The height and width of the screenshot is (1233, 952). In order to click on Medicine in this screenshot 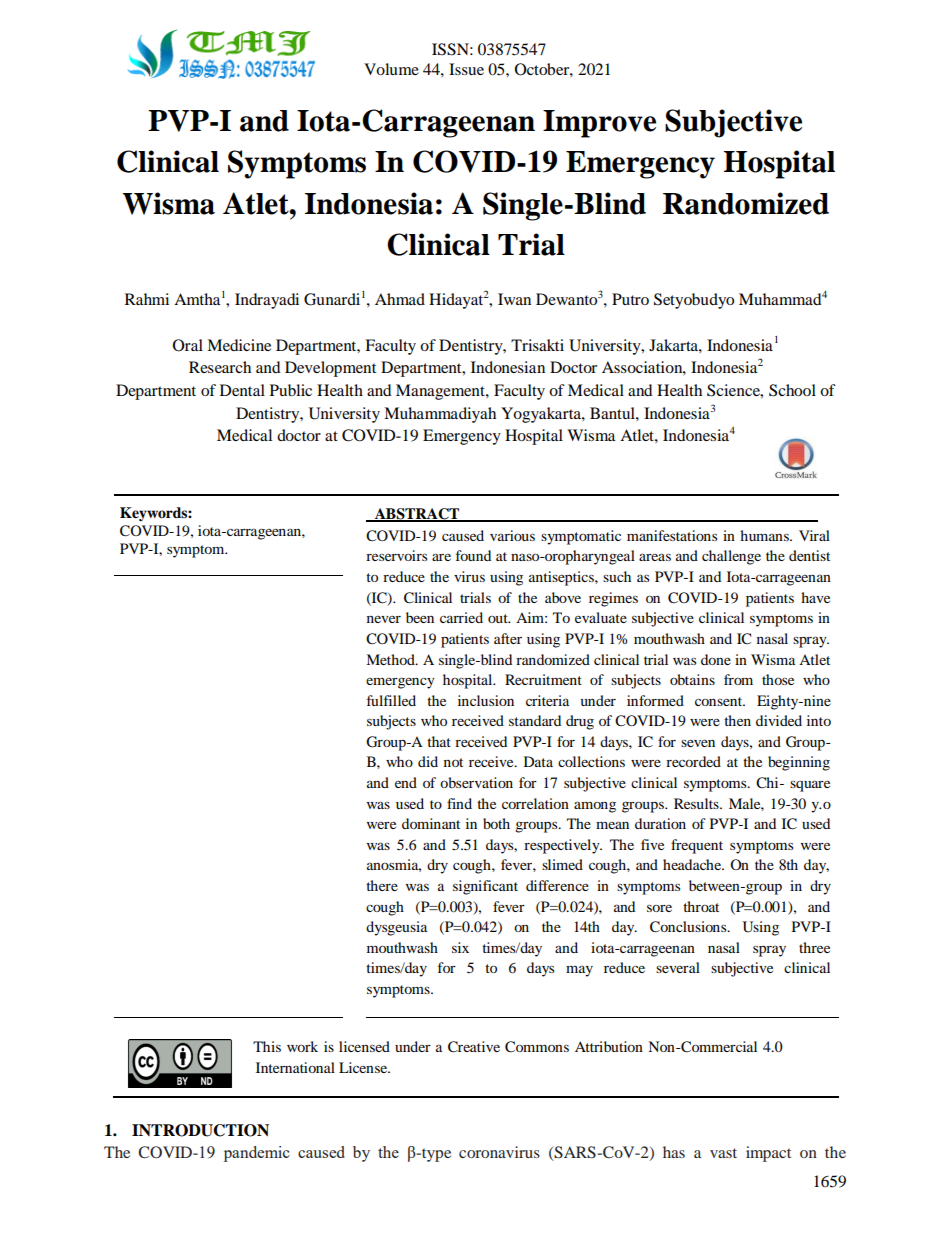, I will do `click(239, 345)`.
